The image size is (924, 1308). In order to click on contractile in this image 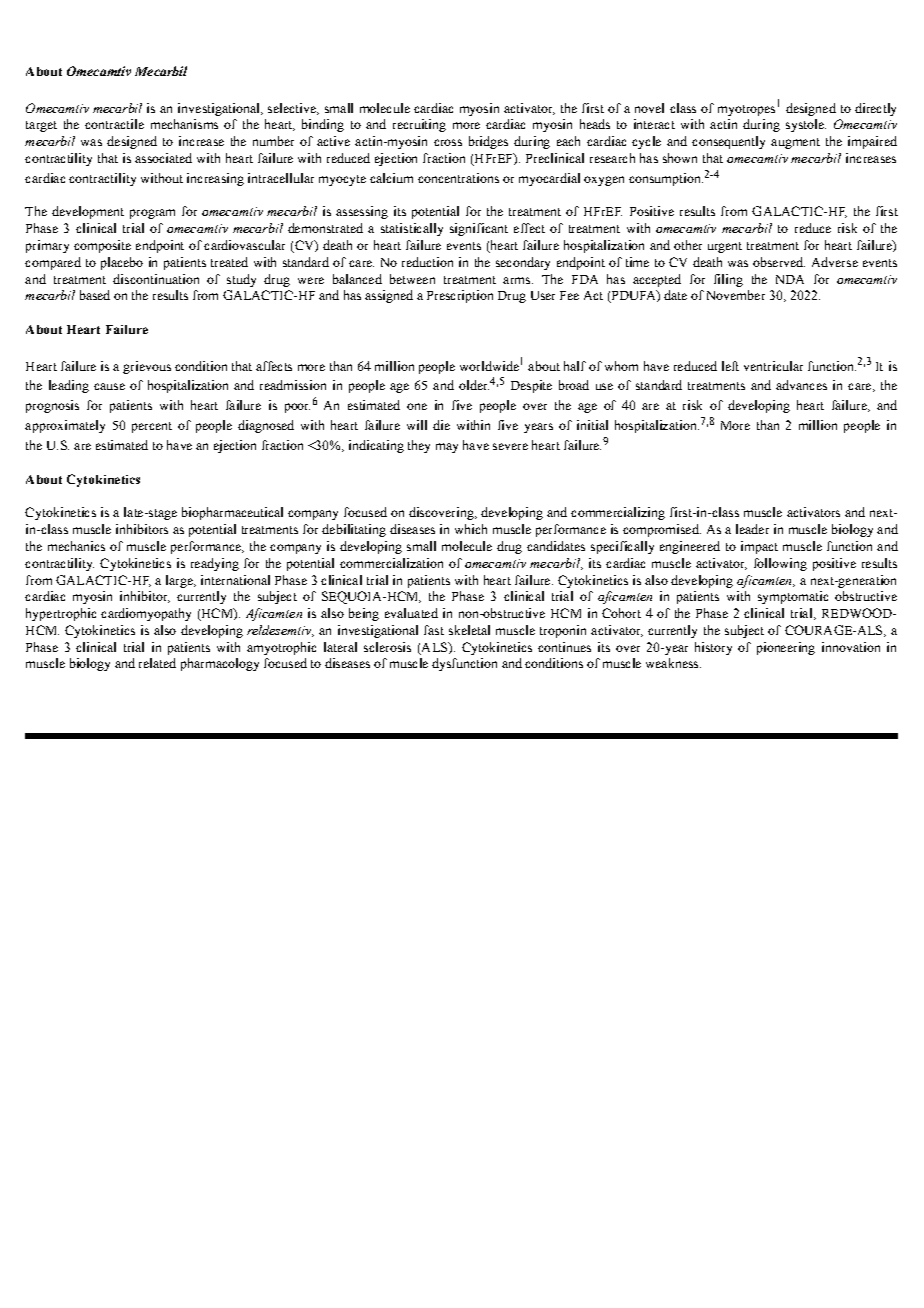, I will do `click(114, 124)`.
